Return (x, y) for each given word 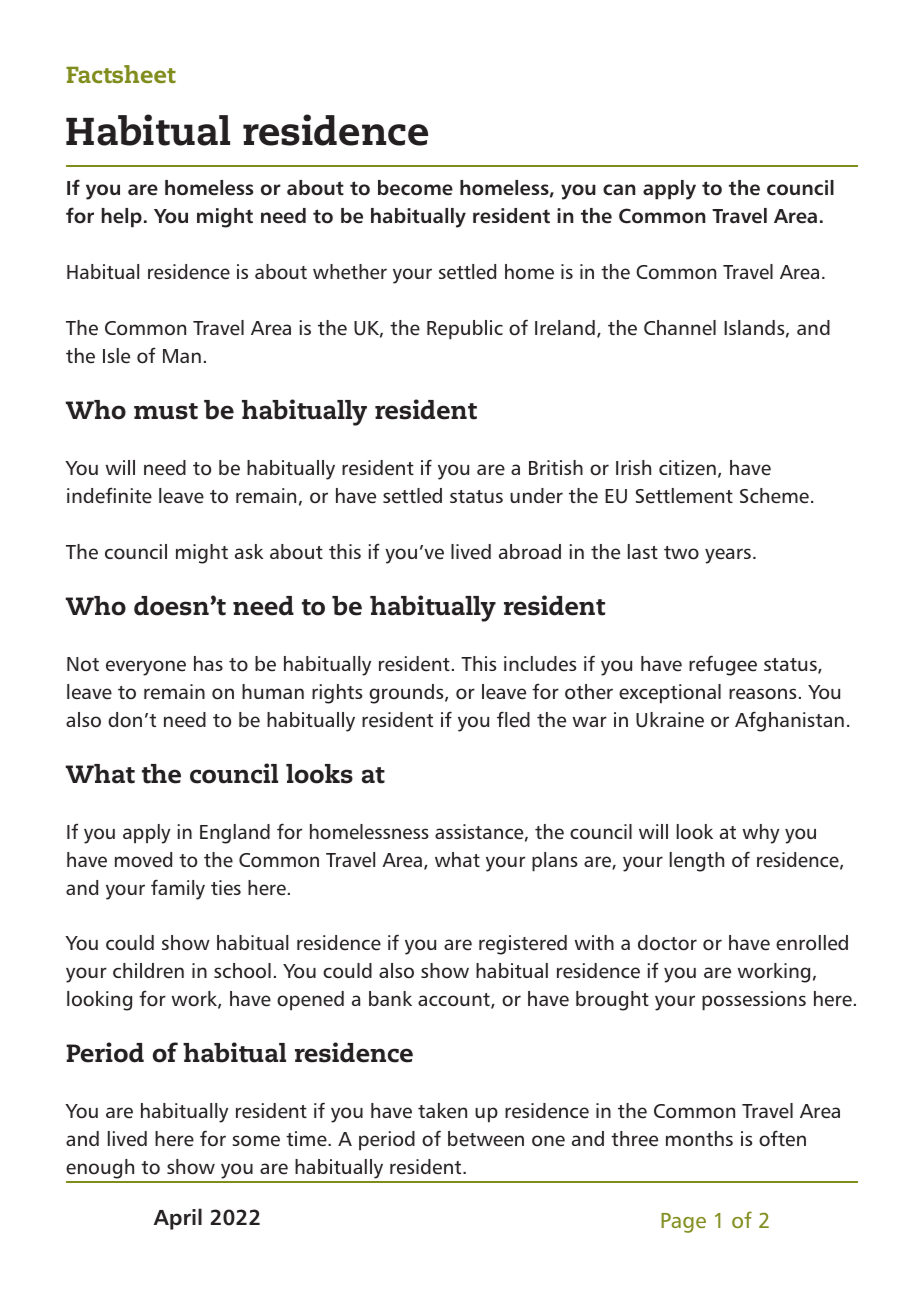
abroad (530, 551)
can (619, 190)
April (178, 1219)
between (486, 1139)
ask (249, 551)
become (415, 188)
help (122, 218)
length (697, 862)
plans (555, 862)
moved (143, 860)
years (728, 556)
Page (683, 1223)
